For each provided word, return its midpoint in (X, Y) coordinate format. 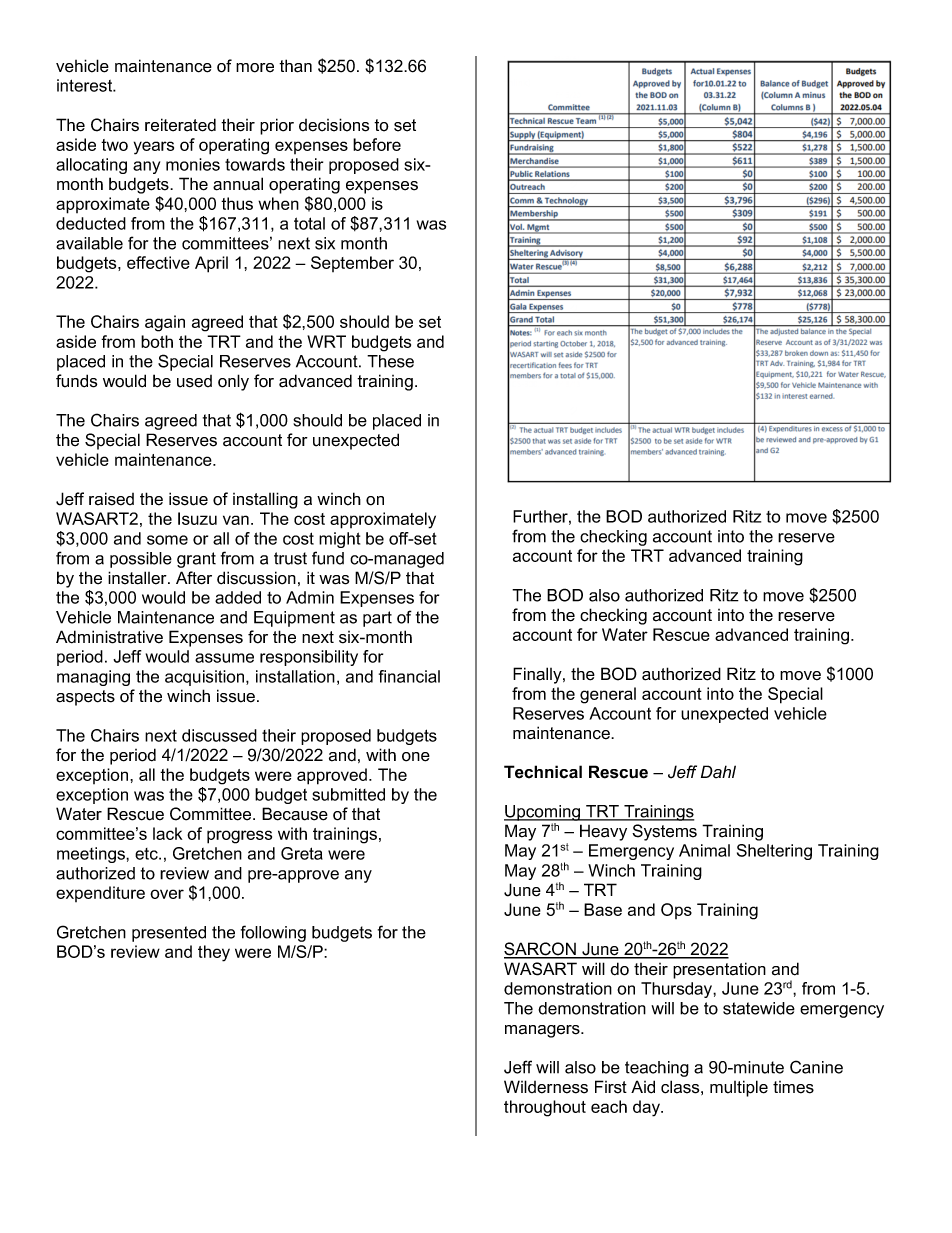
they (214, 953)
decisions (334, 125)
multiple (739, 1088)
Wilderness (546, 1087)
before (377, 144)
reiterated (180, 125)
